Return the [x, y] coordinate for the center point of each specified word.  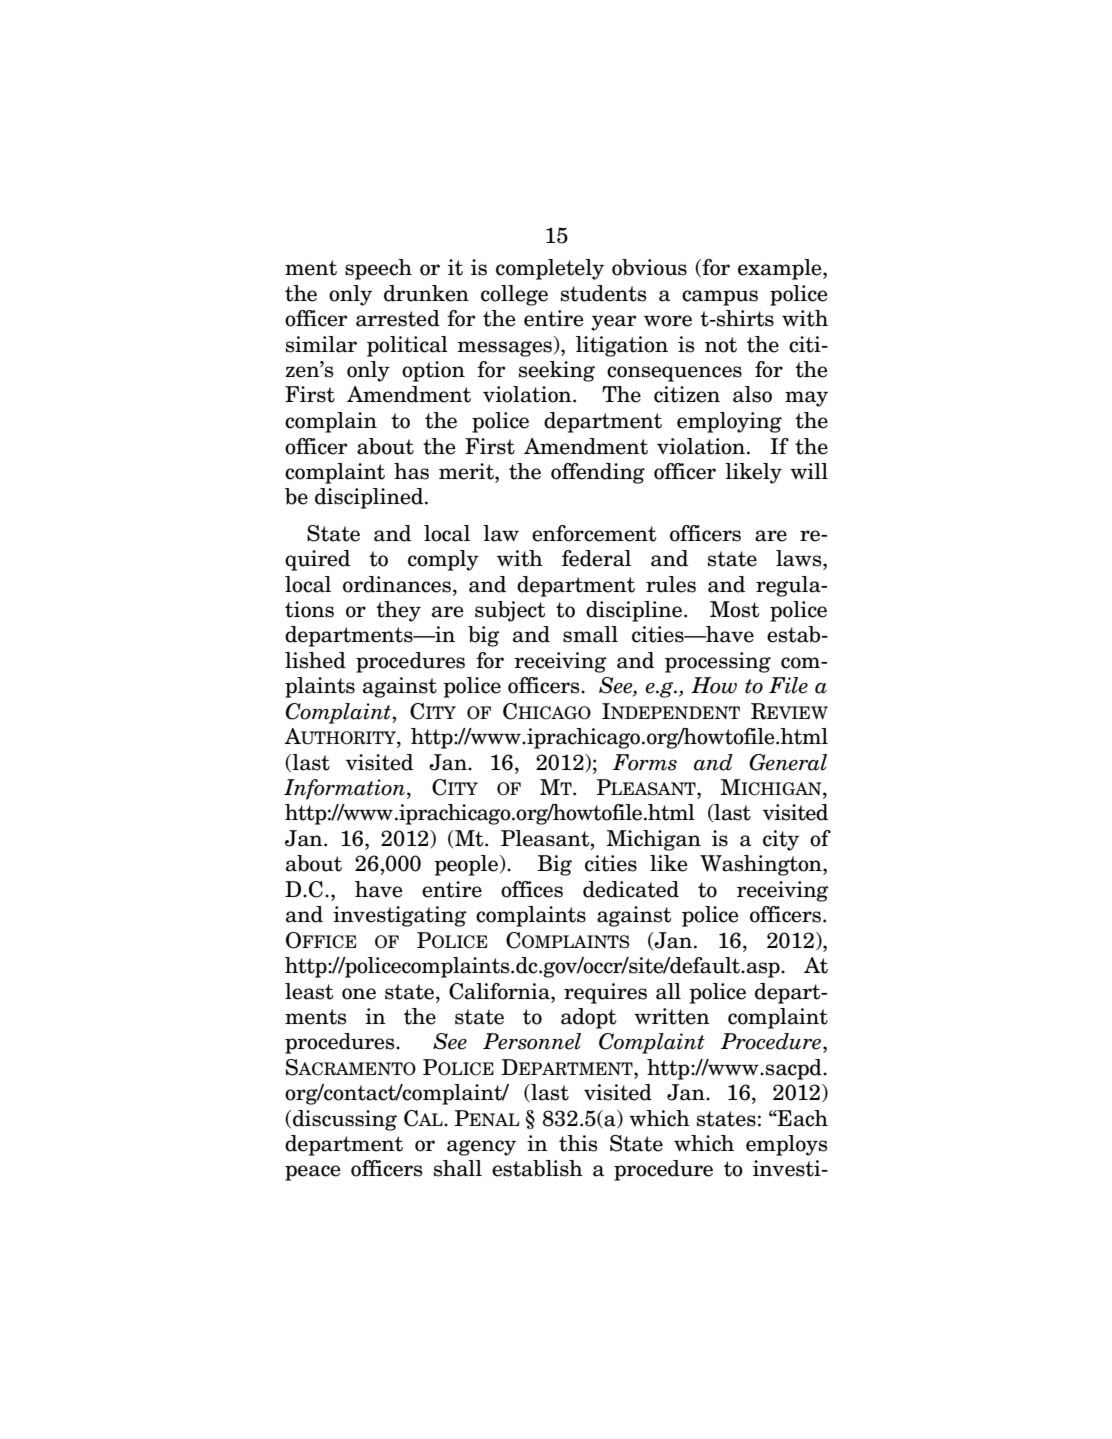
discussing [345, 1120]
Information [344, 789]
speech [378, 269]
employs [786, 1145]
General [788, 762]
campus [720, 298]
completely [550, 269]
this [578, 1143]
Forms [645, 762]
